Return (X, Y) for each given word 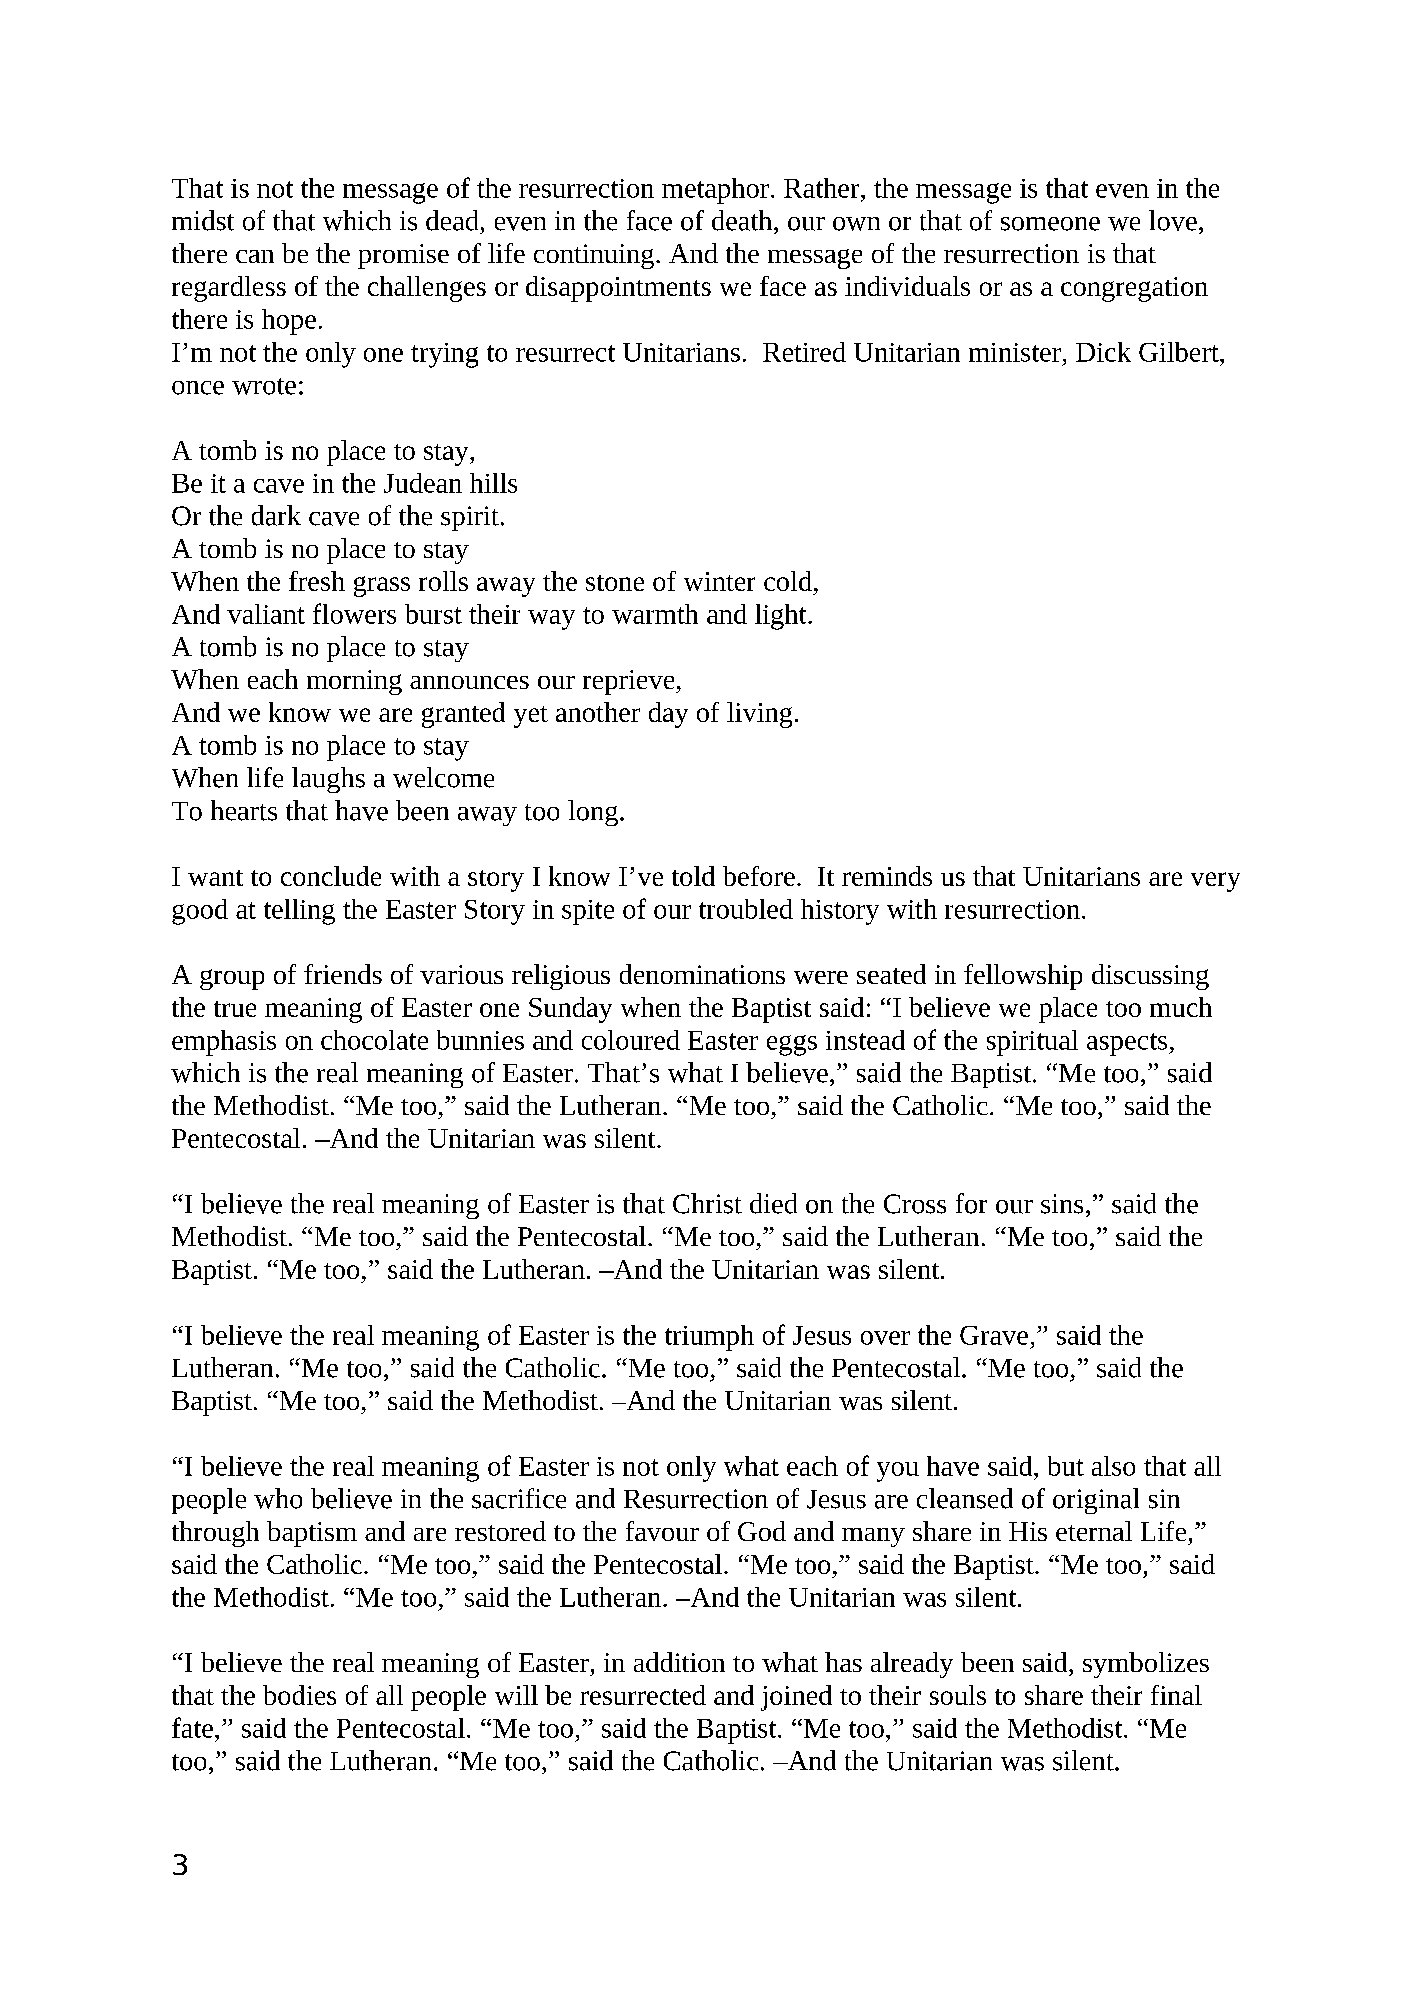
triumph (709, 1338)
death (743, 220)
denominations (702, 974)
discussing (1150, 977)
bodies (299, 1695)
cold (788, 581)
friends (343, 974)
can (255, 256)
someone (1050, 224)
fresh (317, 581)
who (278, 1498)
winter (719, 581)
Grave (994, 1335)
